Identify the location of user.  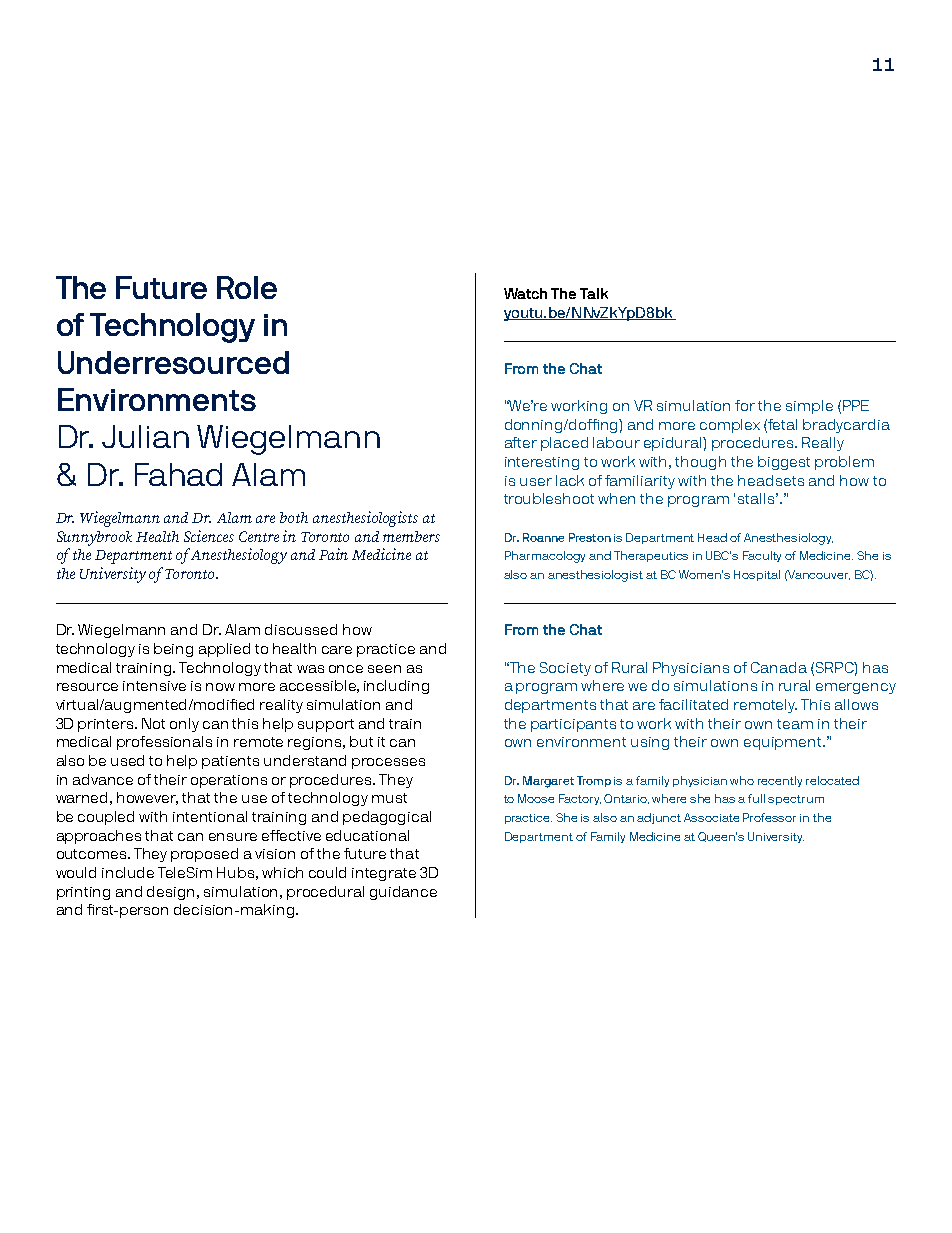
(536, 482).
